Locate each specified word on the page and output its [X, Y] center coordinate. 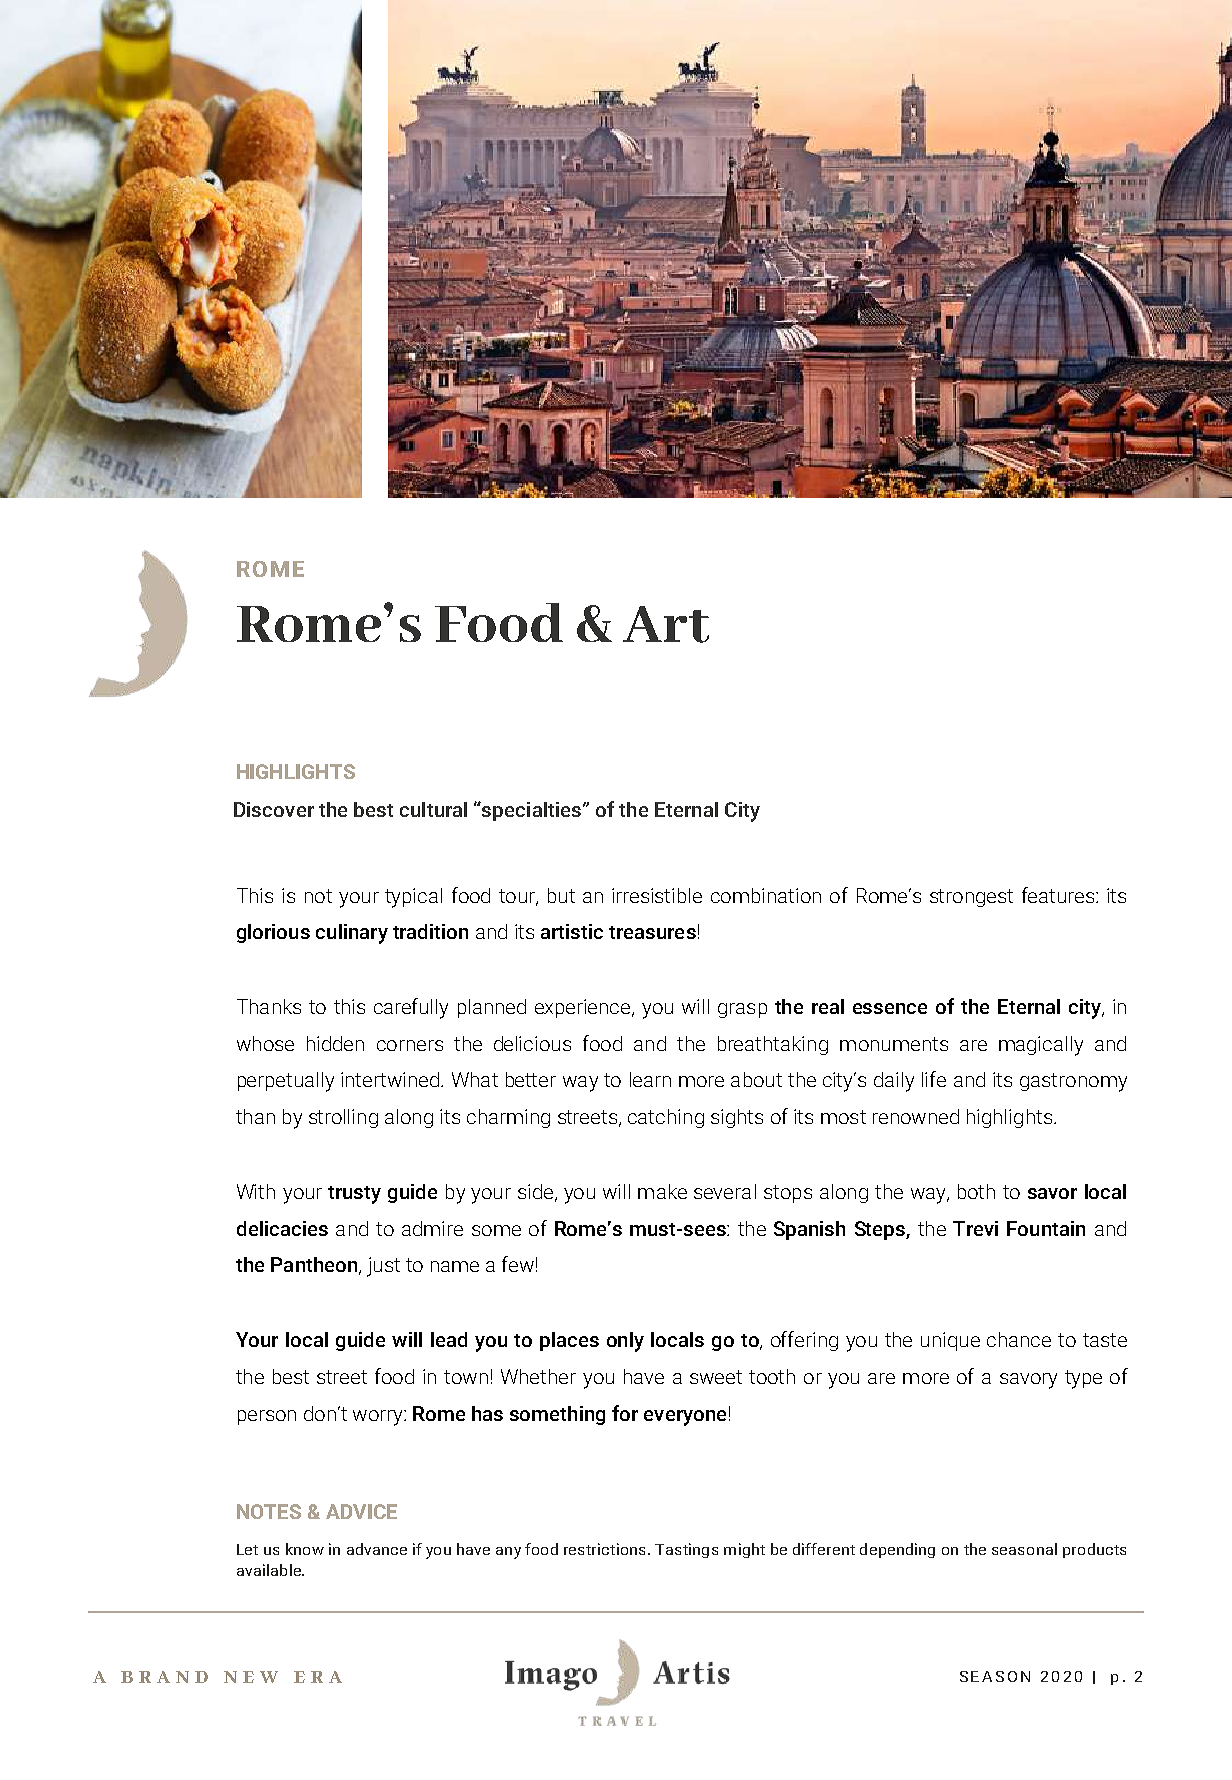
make [662, 1191]
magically [1041, 1046]
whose [265, 1043]
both [976, 1191]
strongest [971, 898]
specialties [532, 811]
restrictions [604, 1549]
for [625, 1413]
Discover [274, 809]
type [1083, 1379]
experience [584, 1008]
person [267, 1417]
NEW [251, 1677]
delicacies [282, 1228]
